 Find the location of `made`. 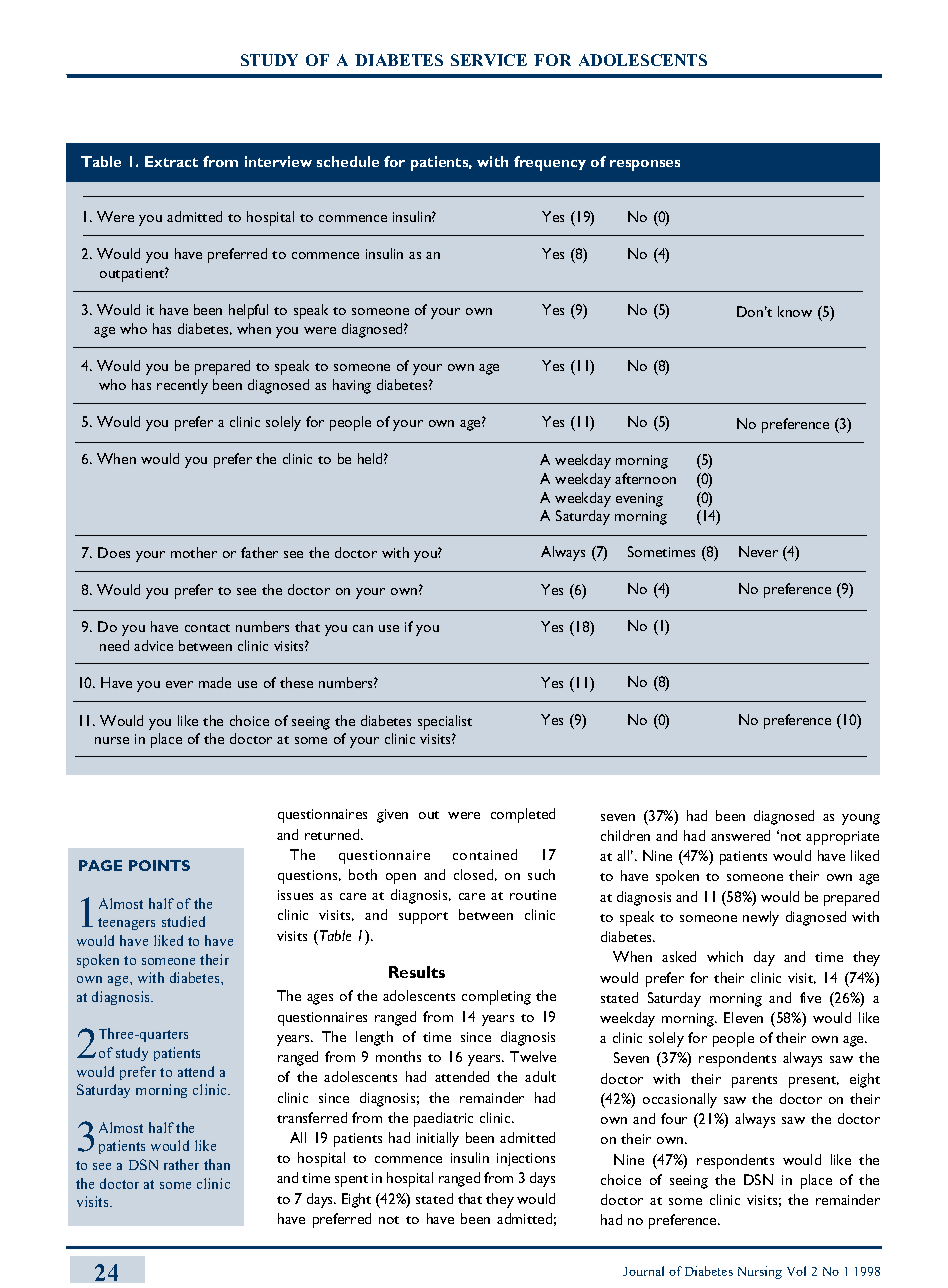

made is located at coordinates (215, 682).
